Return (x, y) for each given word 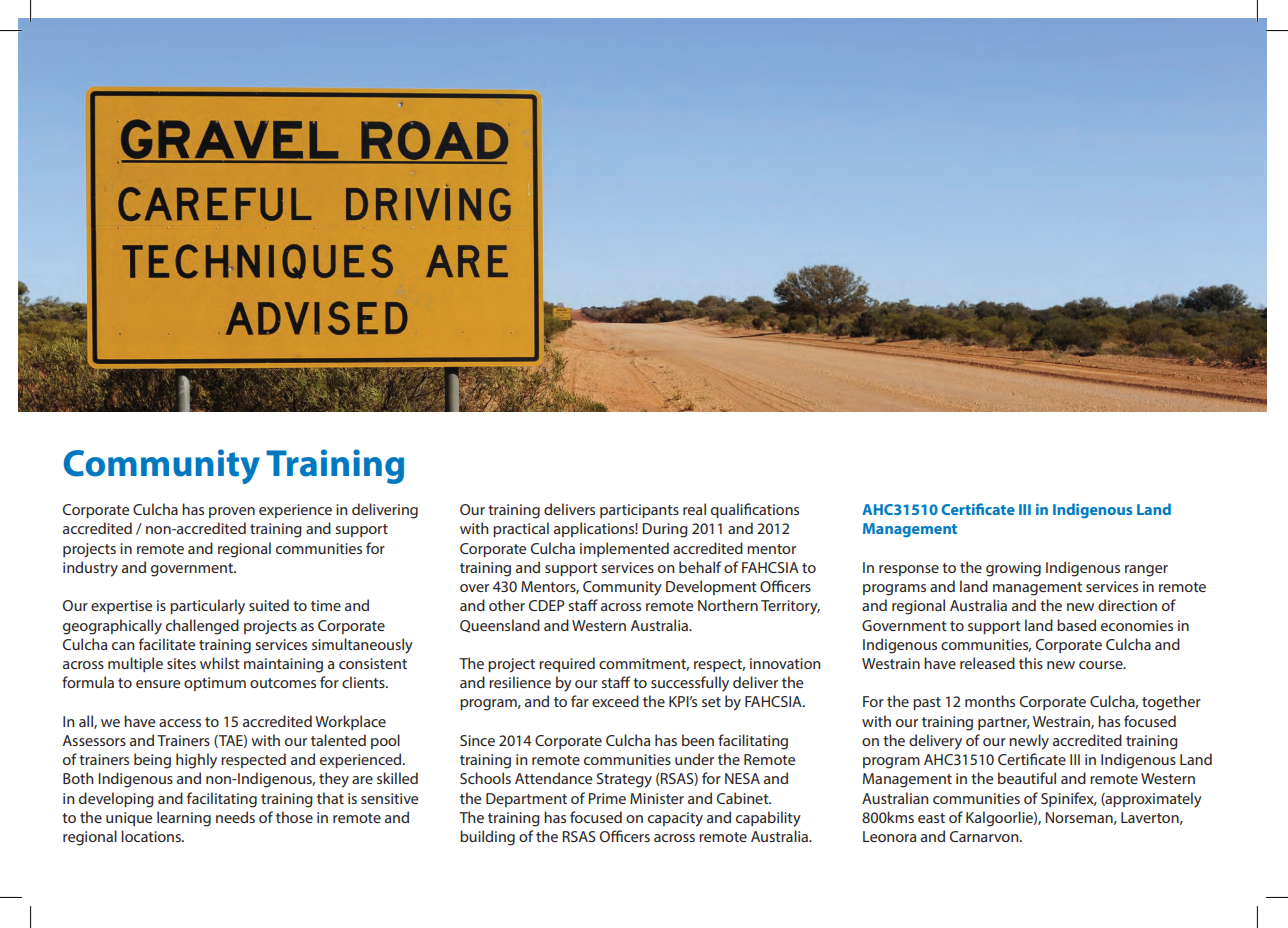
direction (1127, 605)
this (1031, 663)
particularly (207, 607)
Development (711, 587)
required (567, 664)
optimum (215, 684)
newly (1029, 742)
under (694, 759)
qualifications (755, 510)
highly (196, 761)
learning (184, 819)
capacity (675, 819)
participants (639, 511)
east (931, 818)
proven (232, 512)
